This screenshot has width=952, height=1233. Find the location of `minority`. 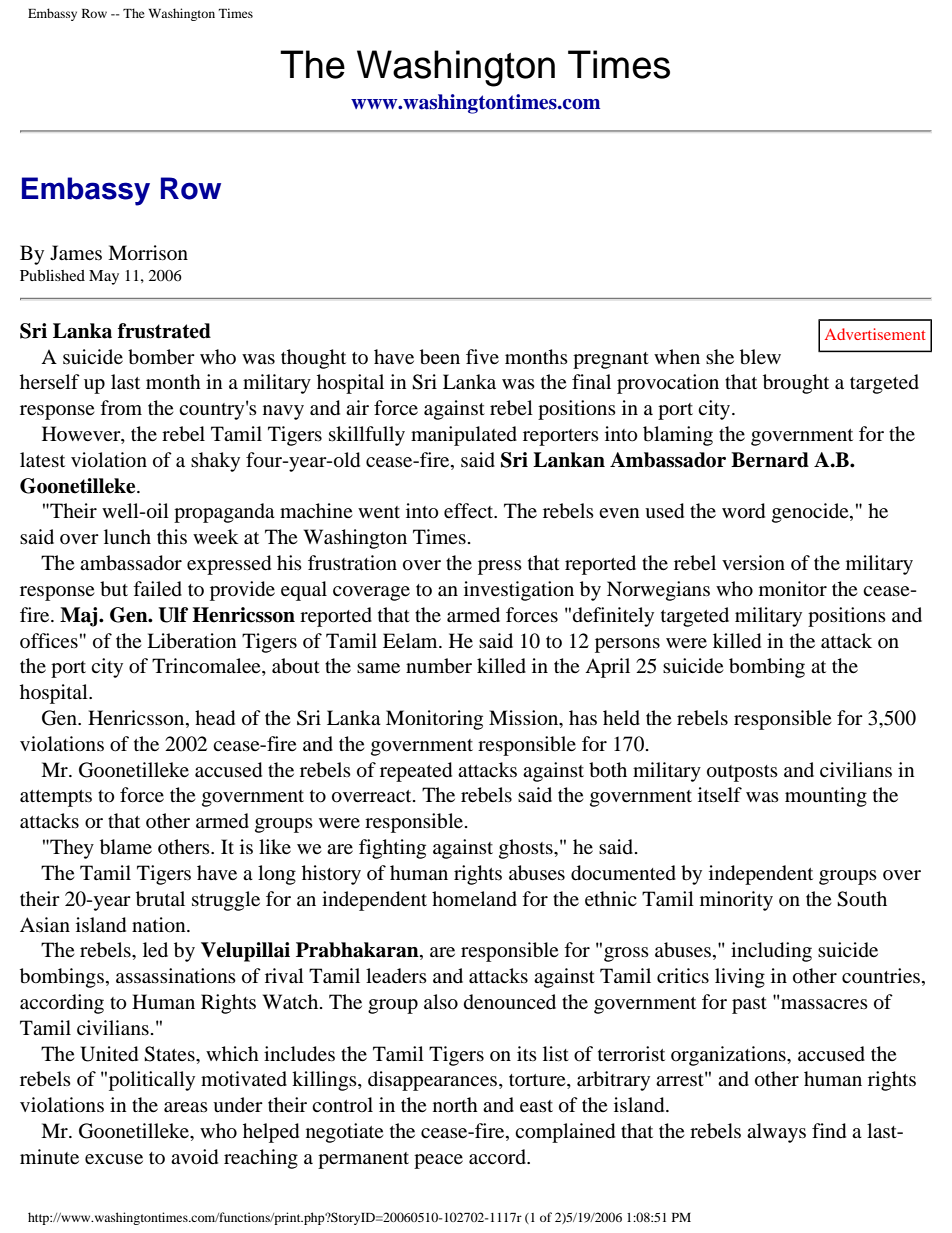

minority is located at coordinates (736, 901).
